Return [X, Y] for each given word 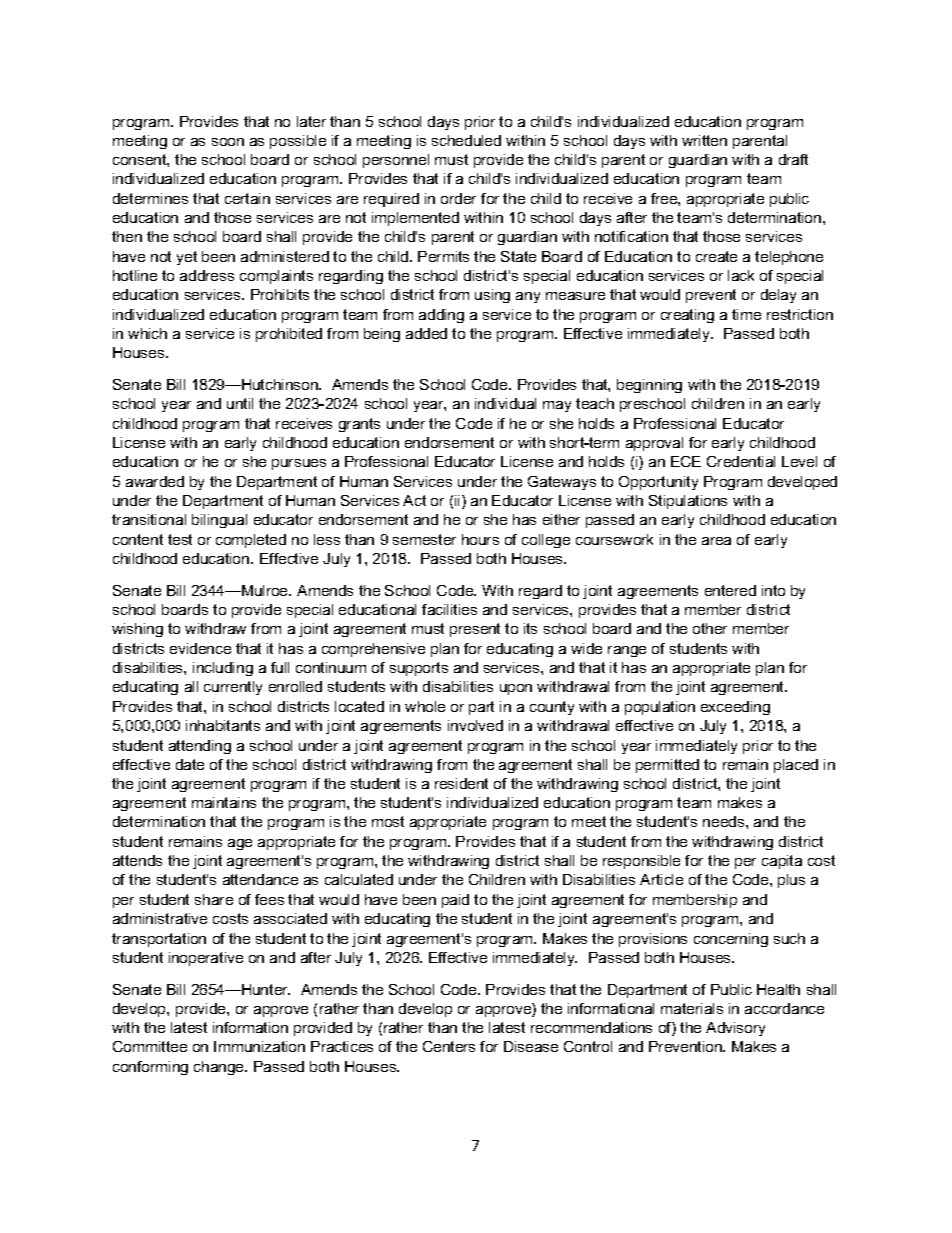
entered [730, 590]
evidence [200, 648]
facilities [449, 609]
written [704, 140]
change [220, 1068]
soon [228, 142]
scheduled [466, 140]
